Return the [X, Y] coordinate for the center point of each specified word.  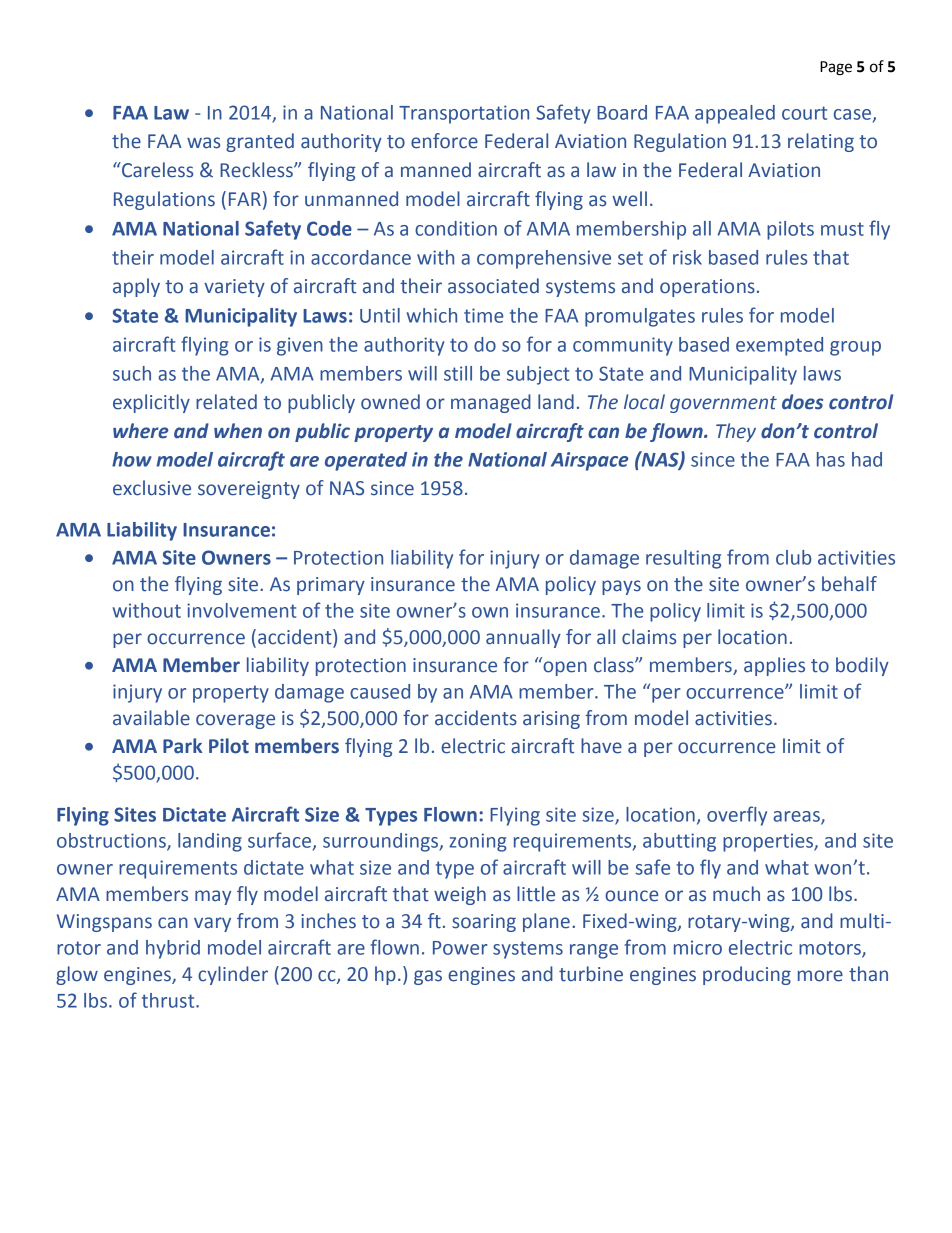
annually [523, 638]
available [151, 718]
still [458, 373]
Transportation [464, 114]
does [802, 402]
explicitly [151, 403]
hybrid [173, 949]
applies [774, 666]
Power [460, 948]
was [203, 143]
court [804, 113]
